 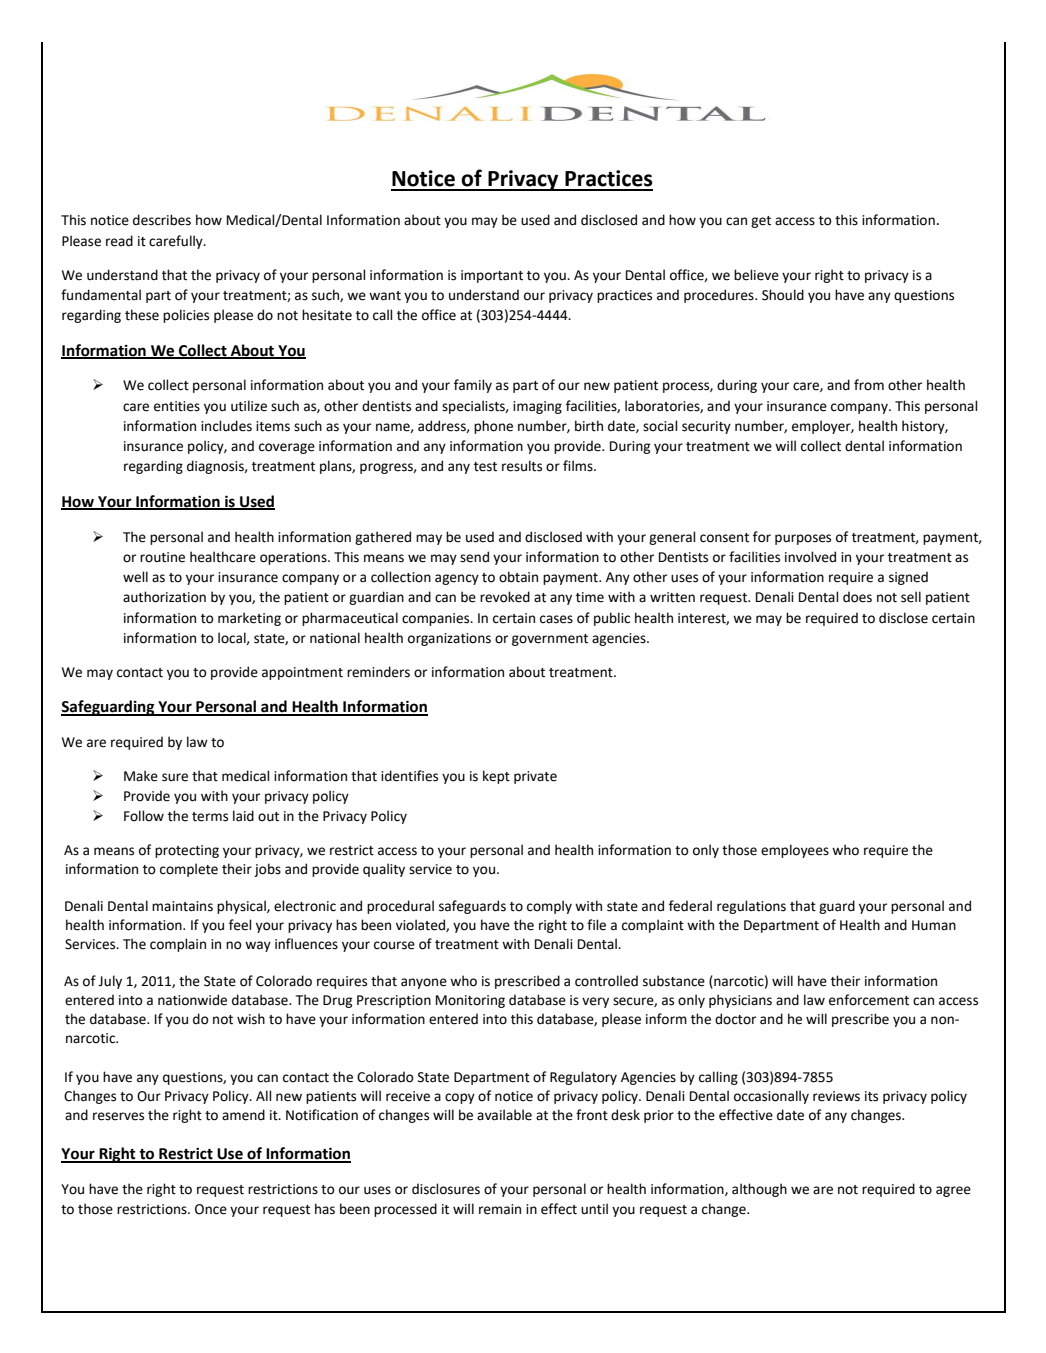 I want to click on does, so click(x=857, y=597).
